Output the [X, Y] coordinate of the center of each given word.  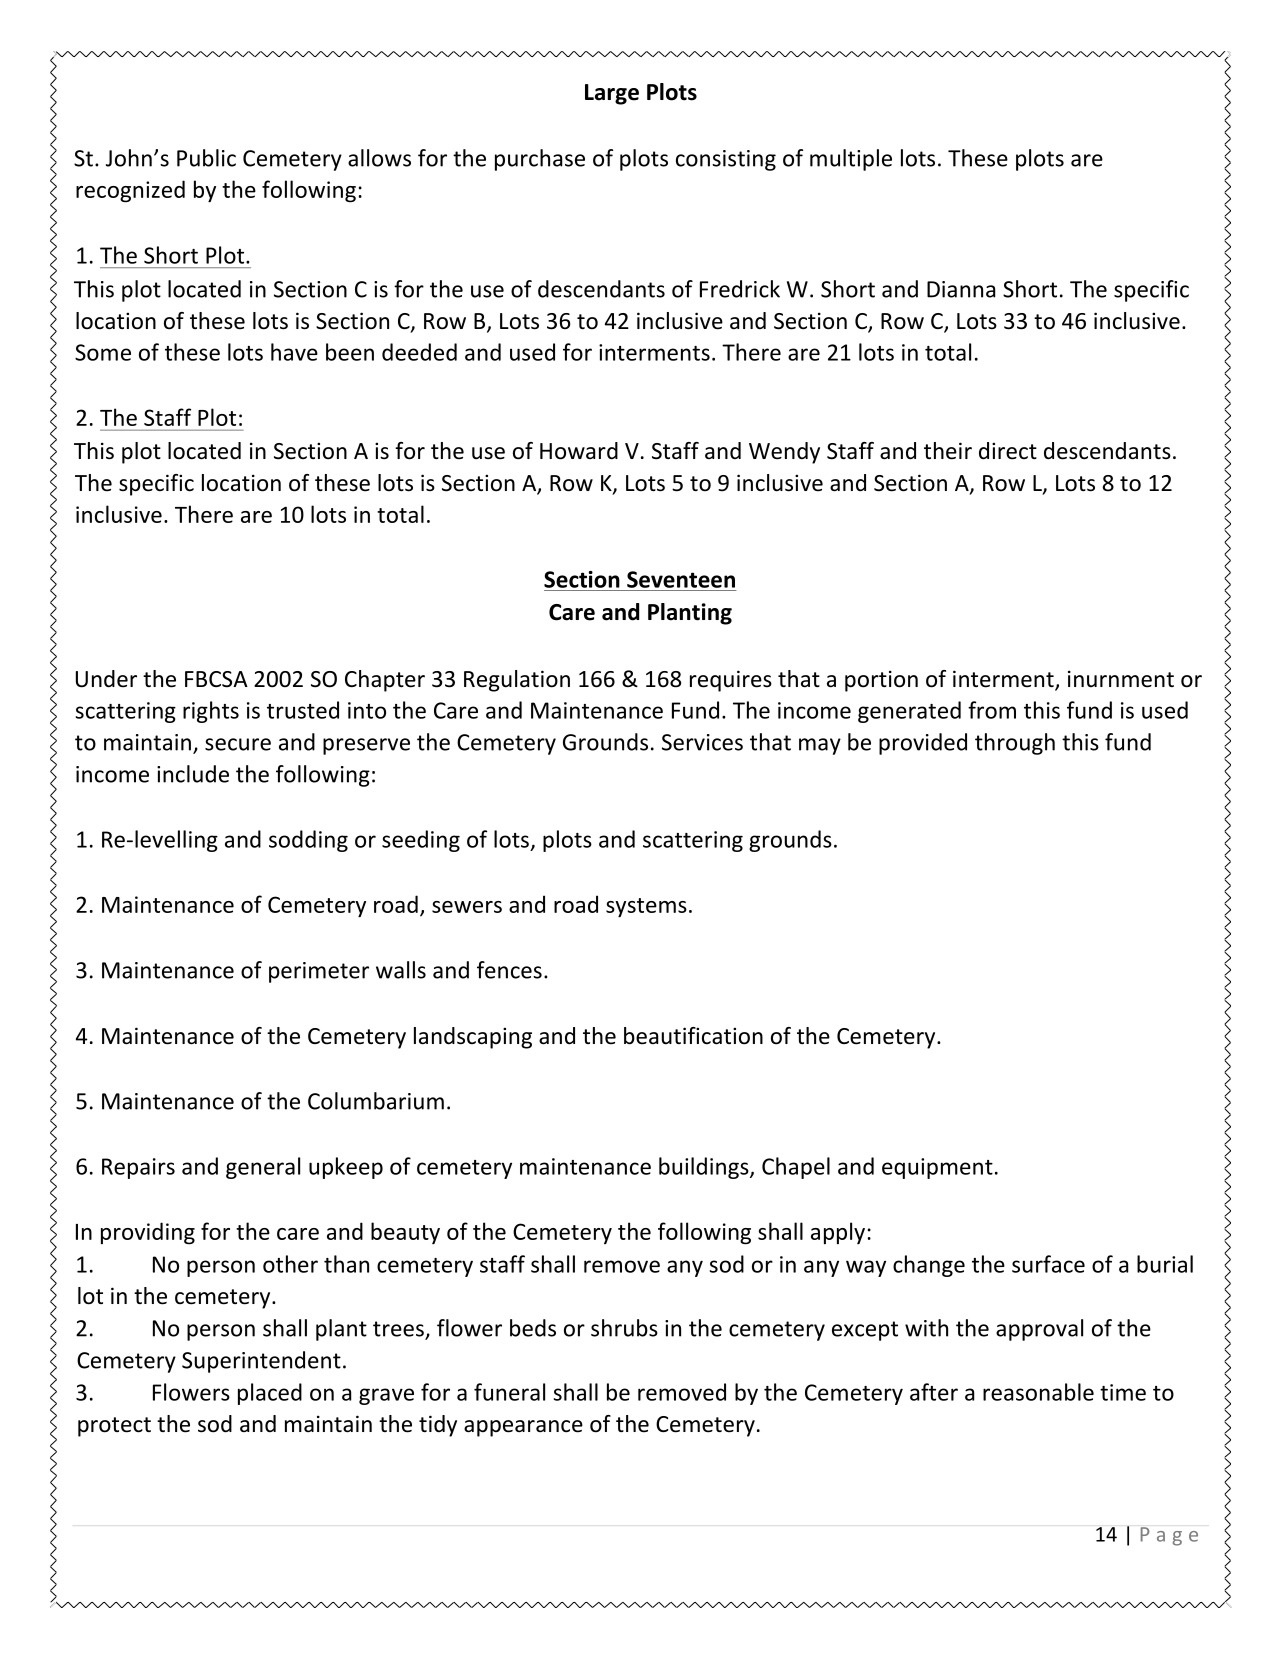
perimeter [319, 972]
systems [646, 908]
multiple [851, 160]
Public [206, 158]
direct [1008, 451]
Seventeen [681, 579]
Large [612, 94]
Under [106, 679]
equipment [937, 1168]
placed [270, 1394]
